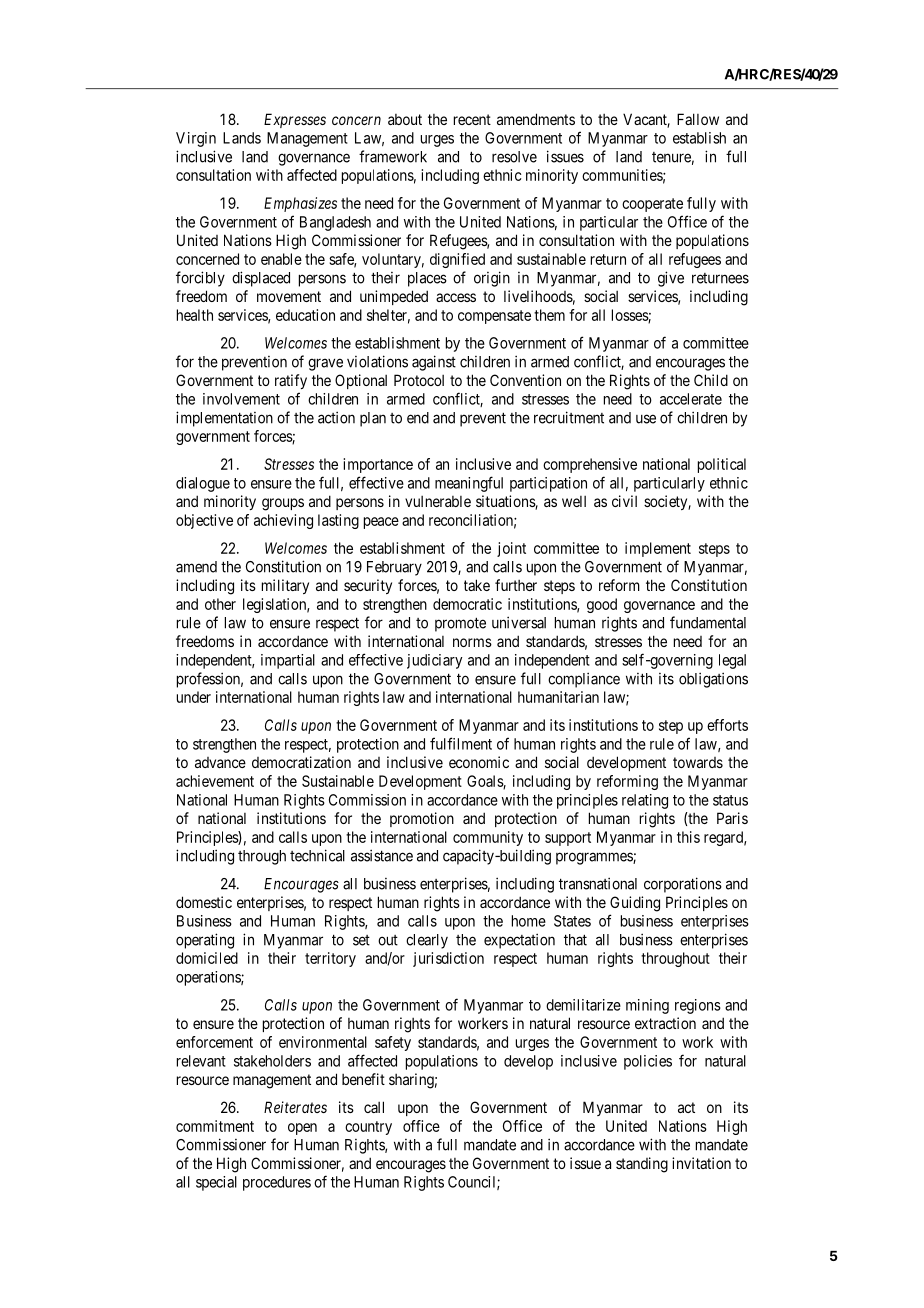  I want to click on against, so click(434, 363).
